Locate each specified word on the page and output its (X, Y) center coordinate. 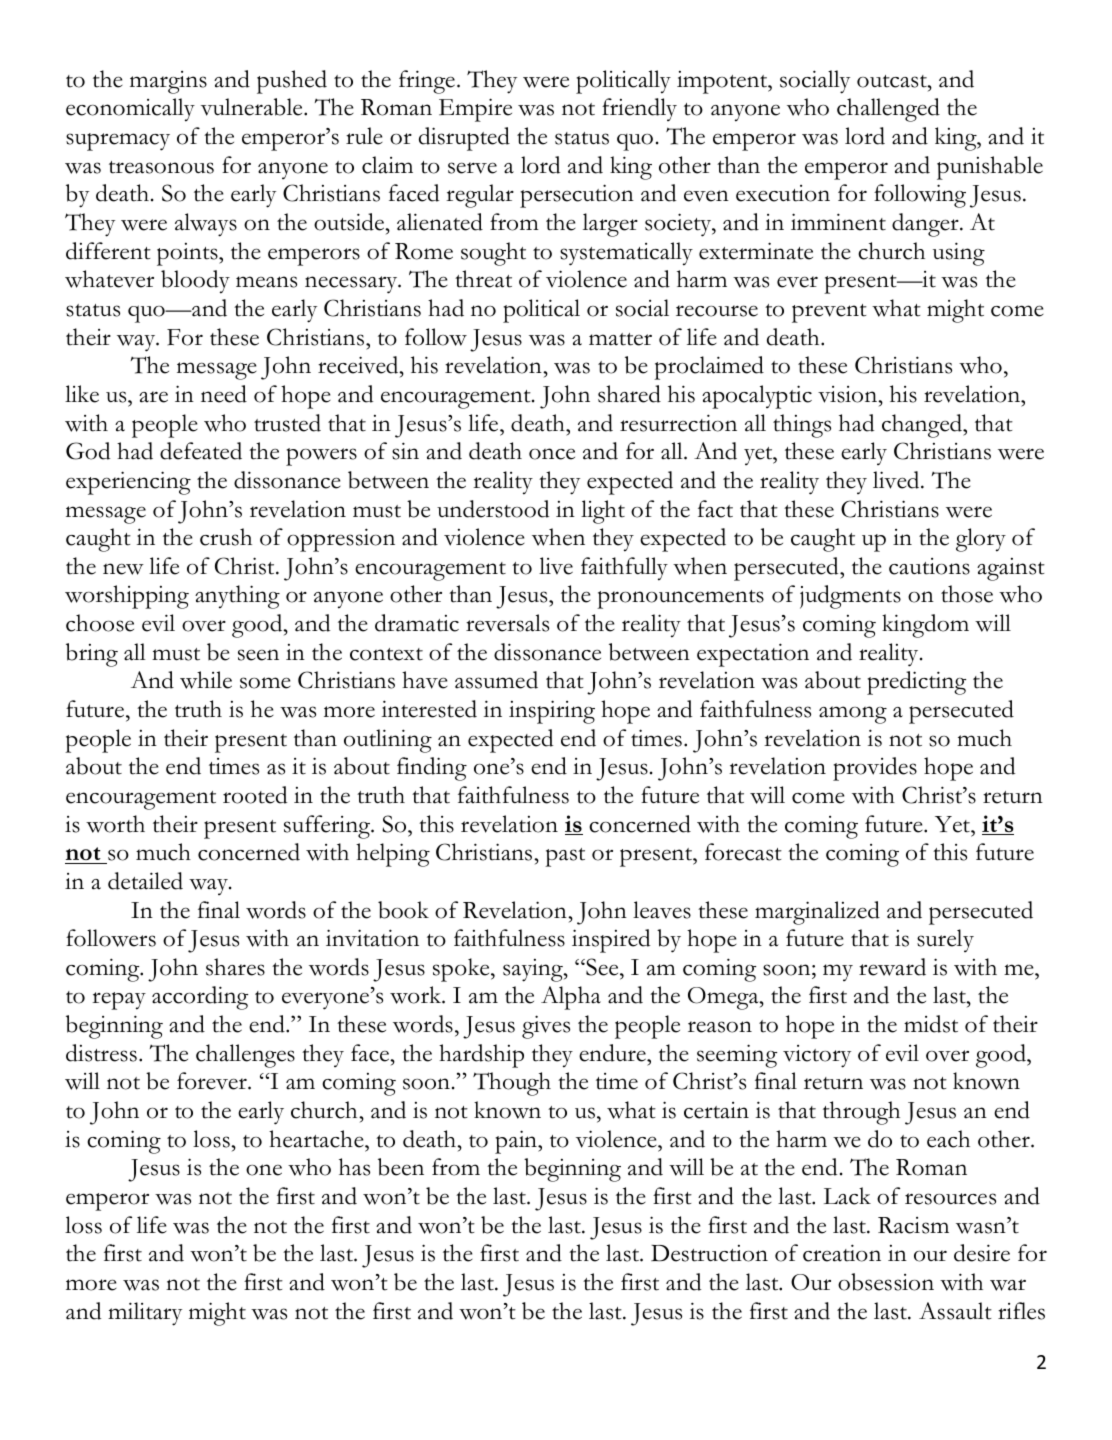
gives (546, 1027)
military (145, 1314)
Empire (475, 110)
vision (849, 394)
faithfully (624, 569)
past (565, 857)
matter (620, 339)
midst (931, 1024)
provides (875, 769)
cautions (929, 566)
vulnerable (253, 107)
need (224, 394)
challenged (888, 110)
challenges (245, 1056)
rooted (255, 795)
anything (237, 597)
